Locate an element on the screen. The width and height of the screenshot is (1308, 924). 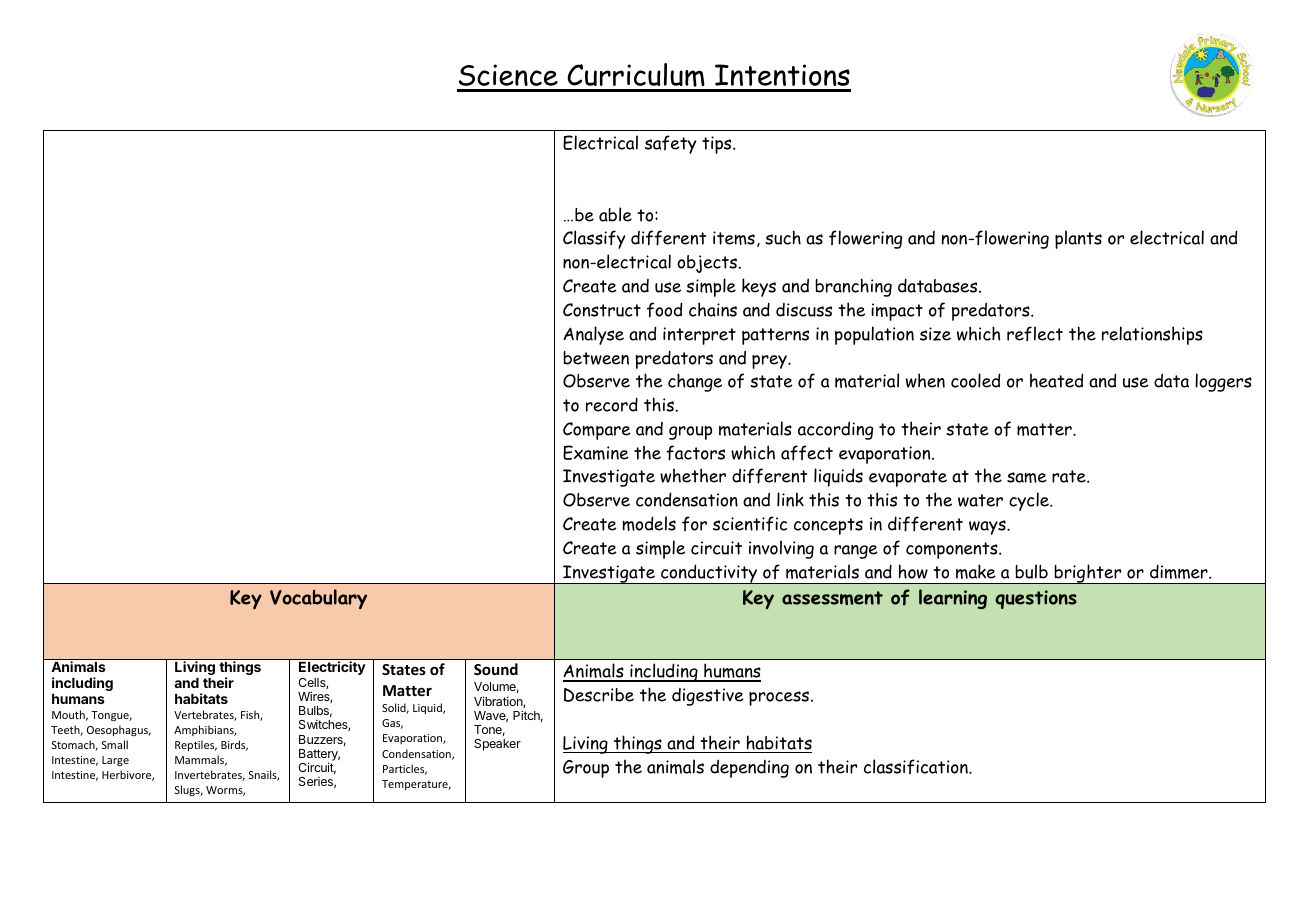
factors is located at coordinates (695, 453).
